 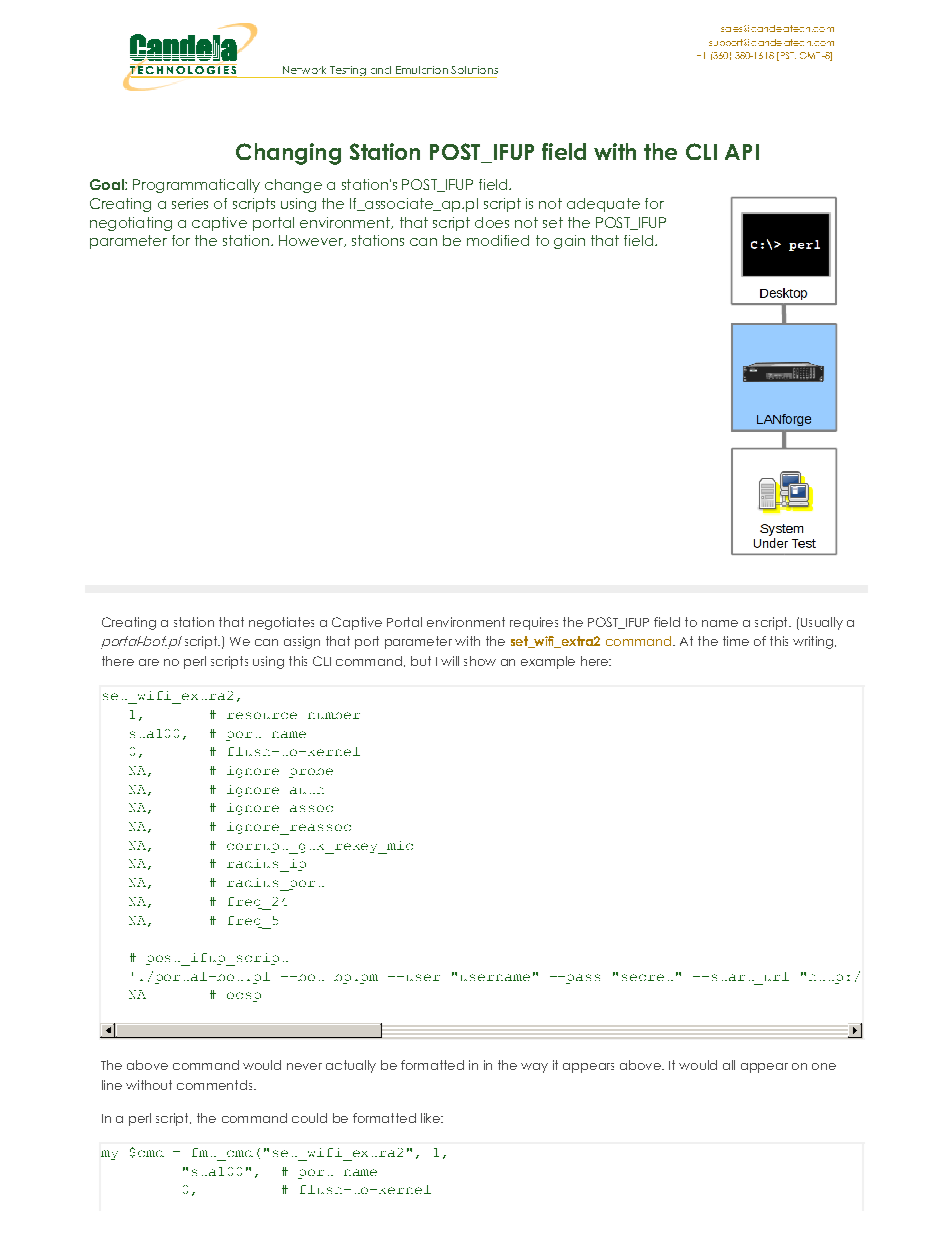 I want to click on Network, so click(x=304, y=70).
